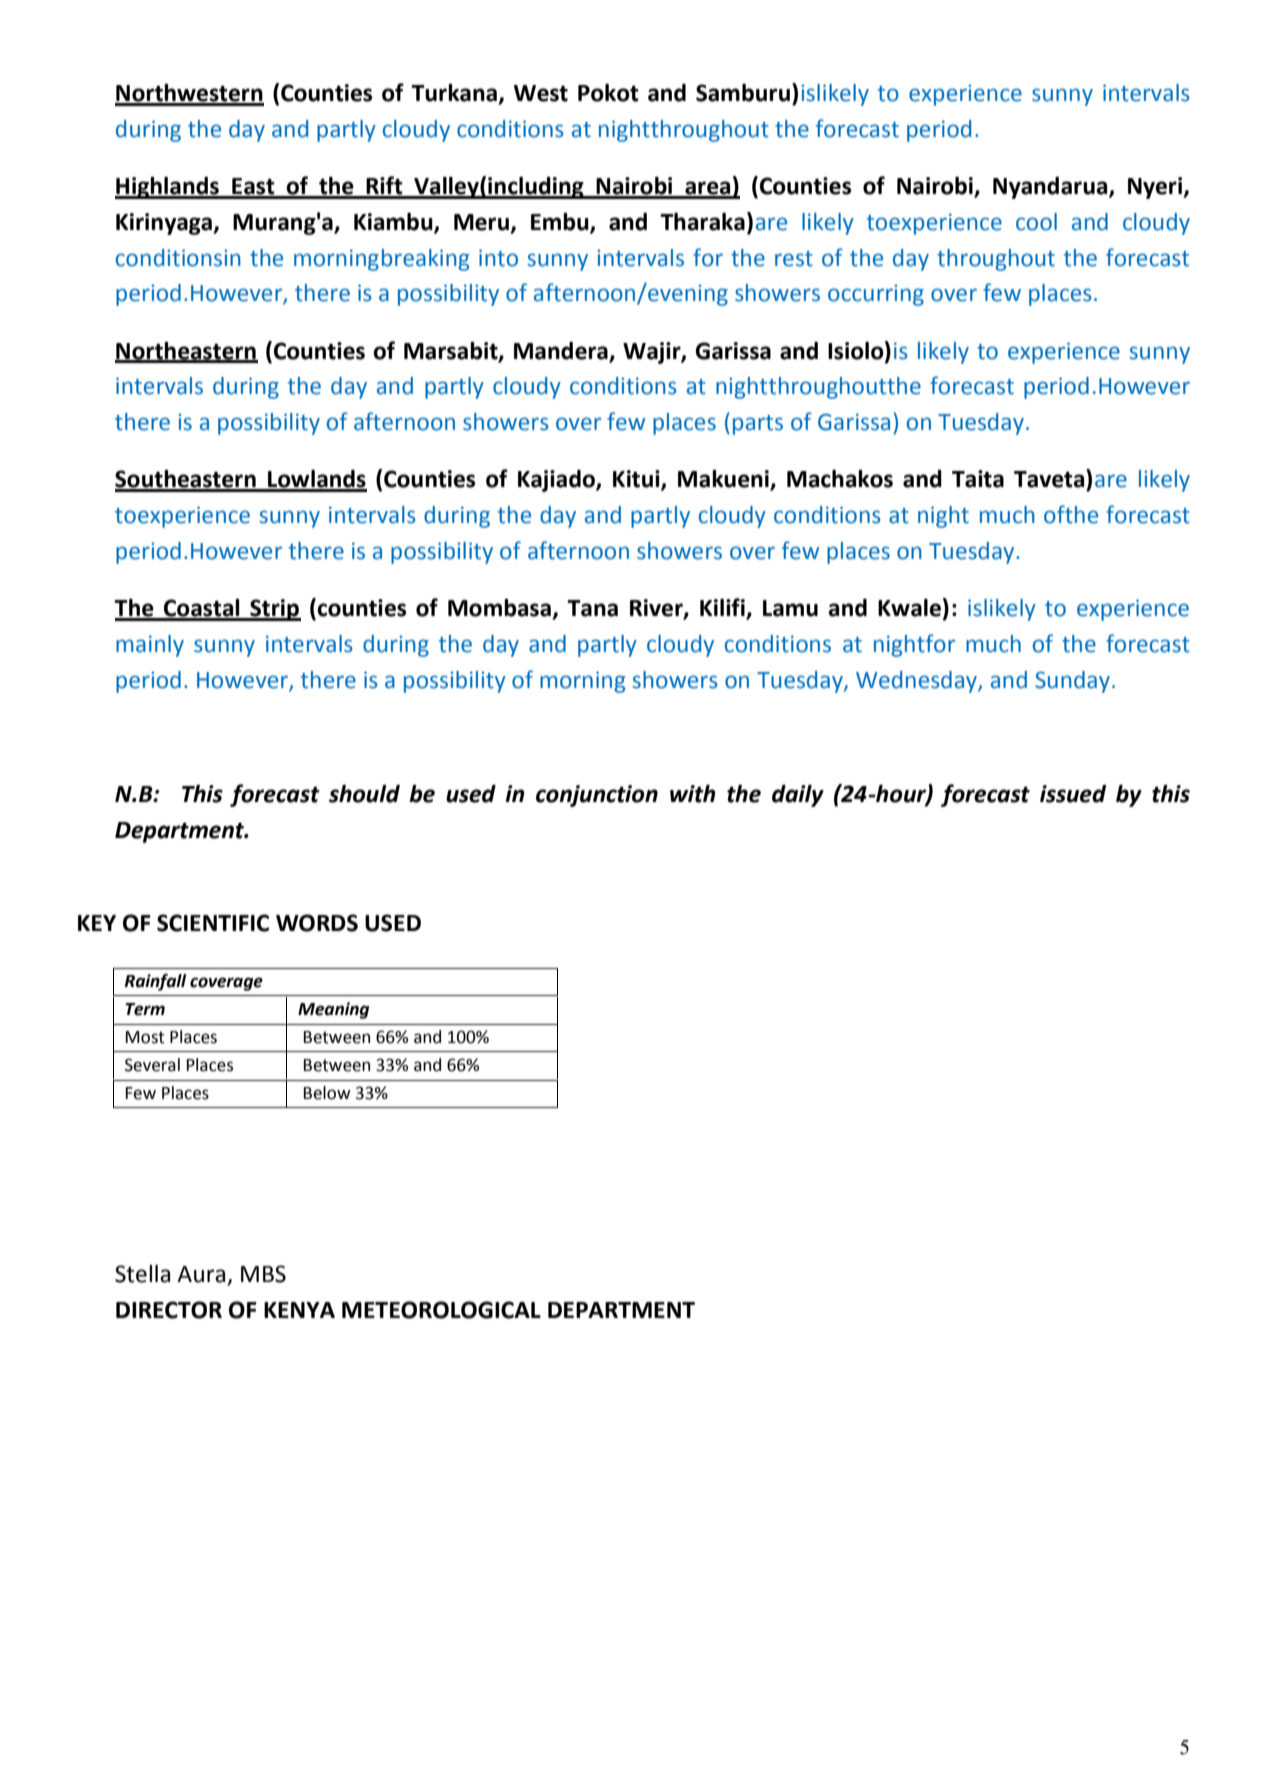 This screenshot has height=1792, width=1267. What do you see at coordinates (441, 1310) in the screenshot?
I see `METEOROLOGICAL` at bounding box center [441, 1310].
